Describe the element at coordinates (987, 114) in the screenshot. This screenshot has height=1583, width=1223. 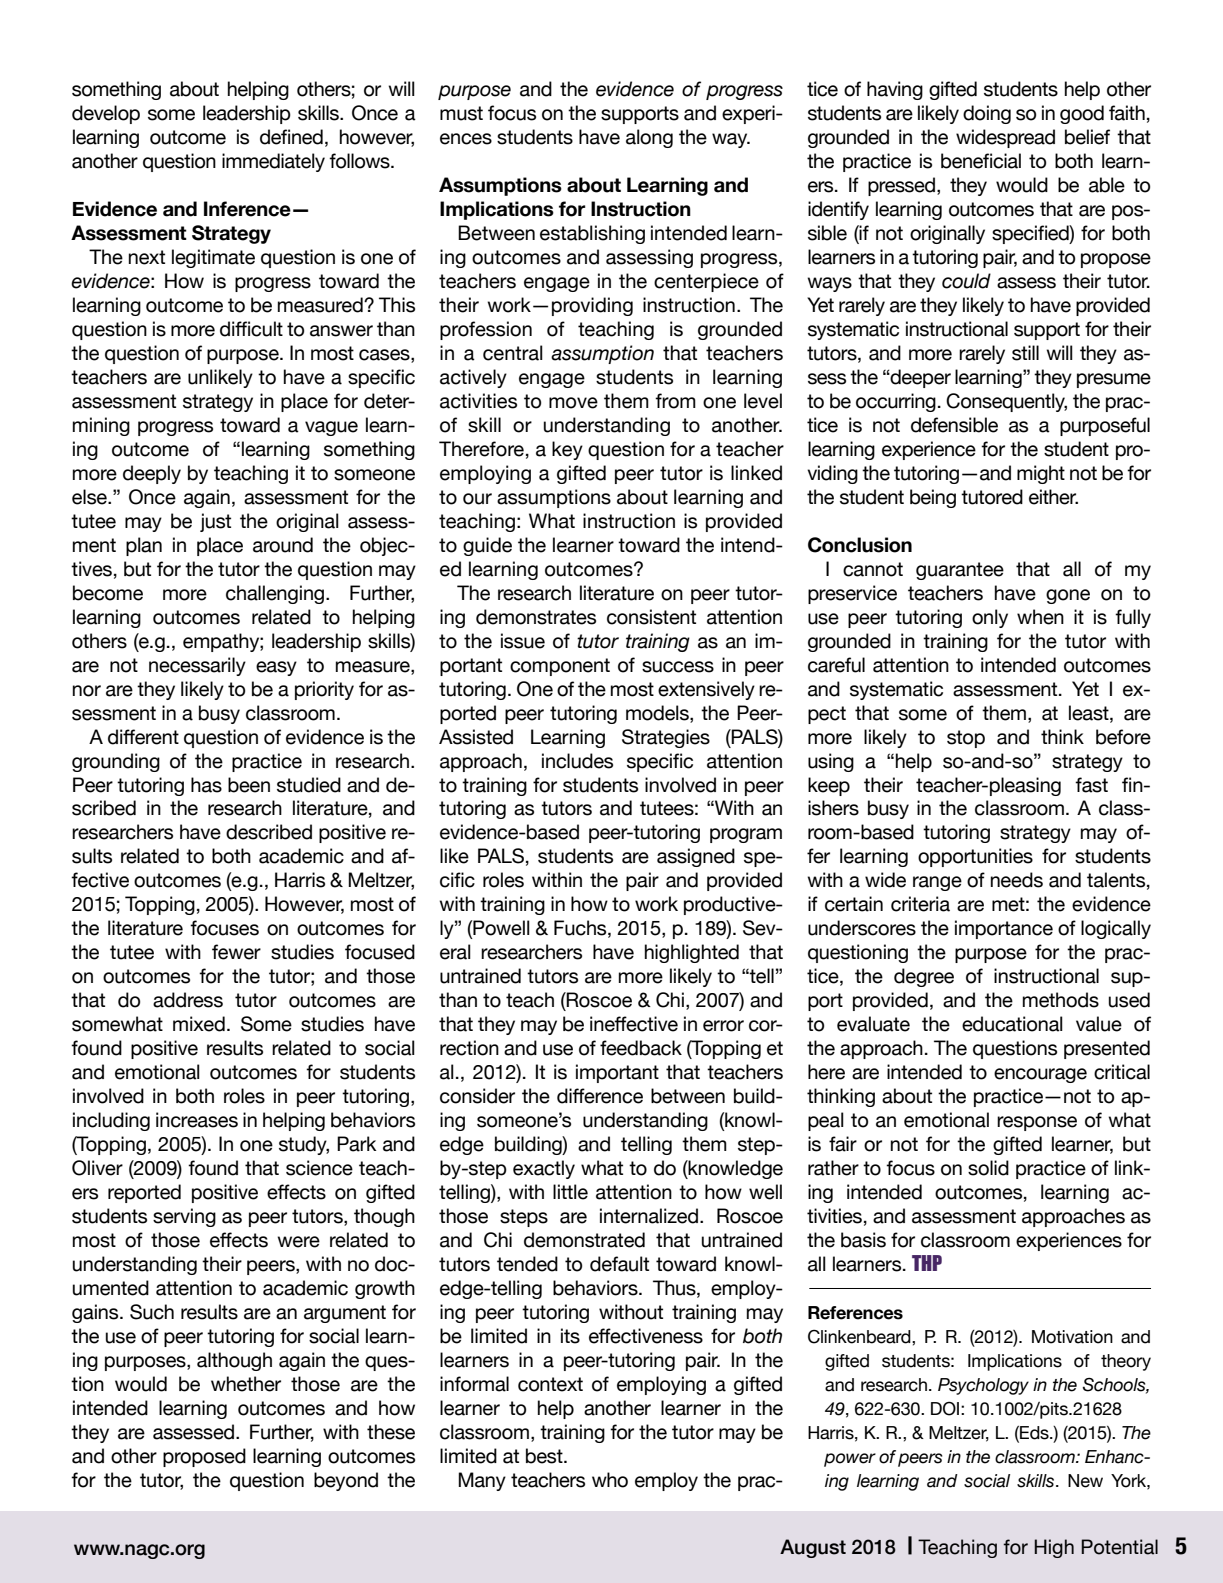
I see `doing` at that location.
